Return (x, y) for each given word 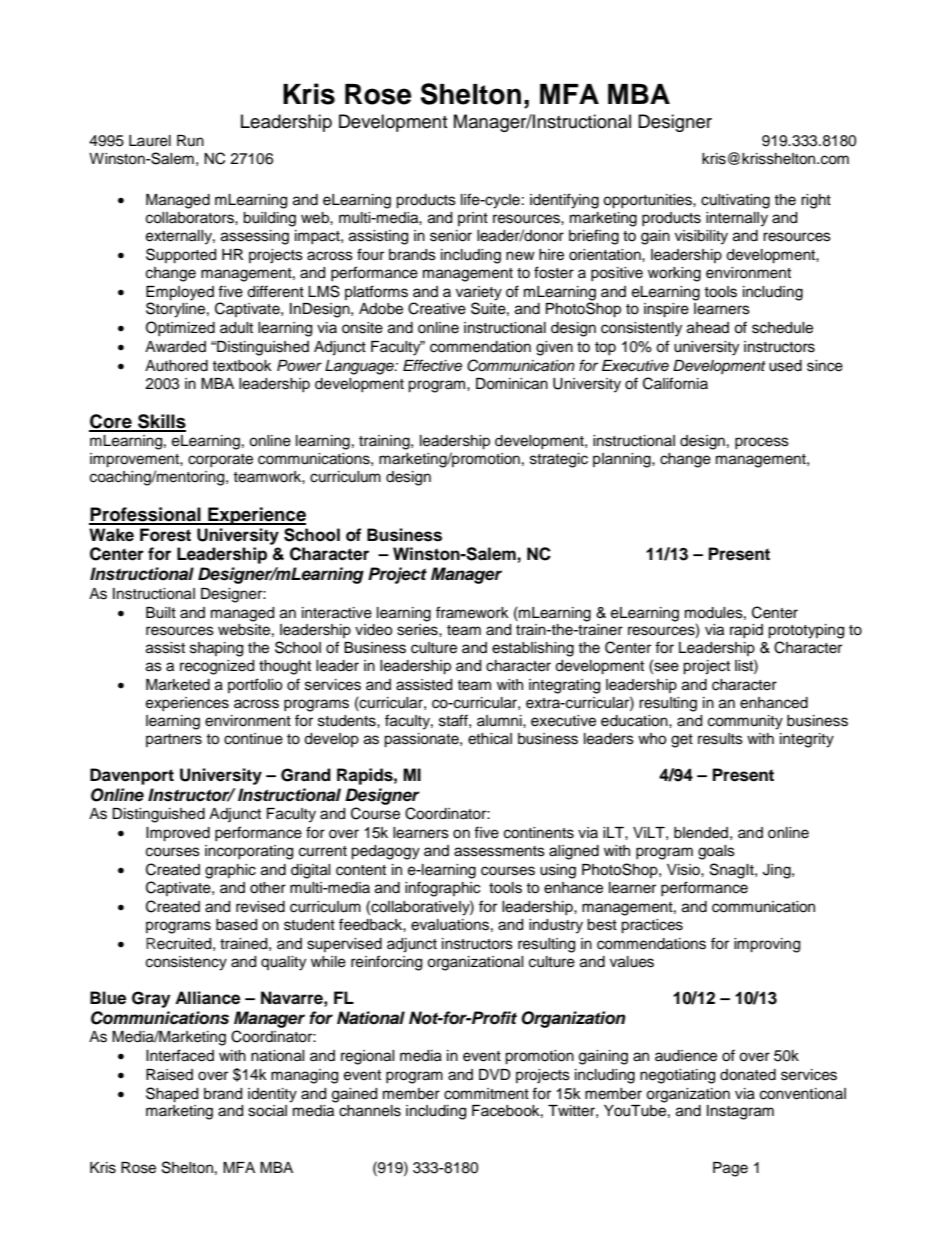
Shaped (172, 1095)
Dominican (512, 384)
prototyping (806, 631)
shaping (216, 649)
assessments (499, 851)
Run (190, 140)
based (236, 925)
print (473, 219)
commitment (486, 1094)
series (418, 630)
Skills (161, 422)
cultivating (735, 201)
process (762, 443)
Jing (778, 871)
